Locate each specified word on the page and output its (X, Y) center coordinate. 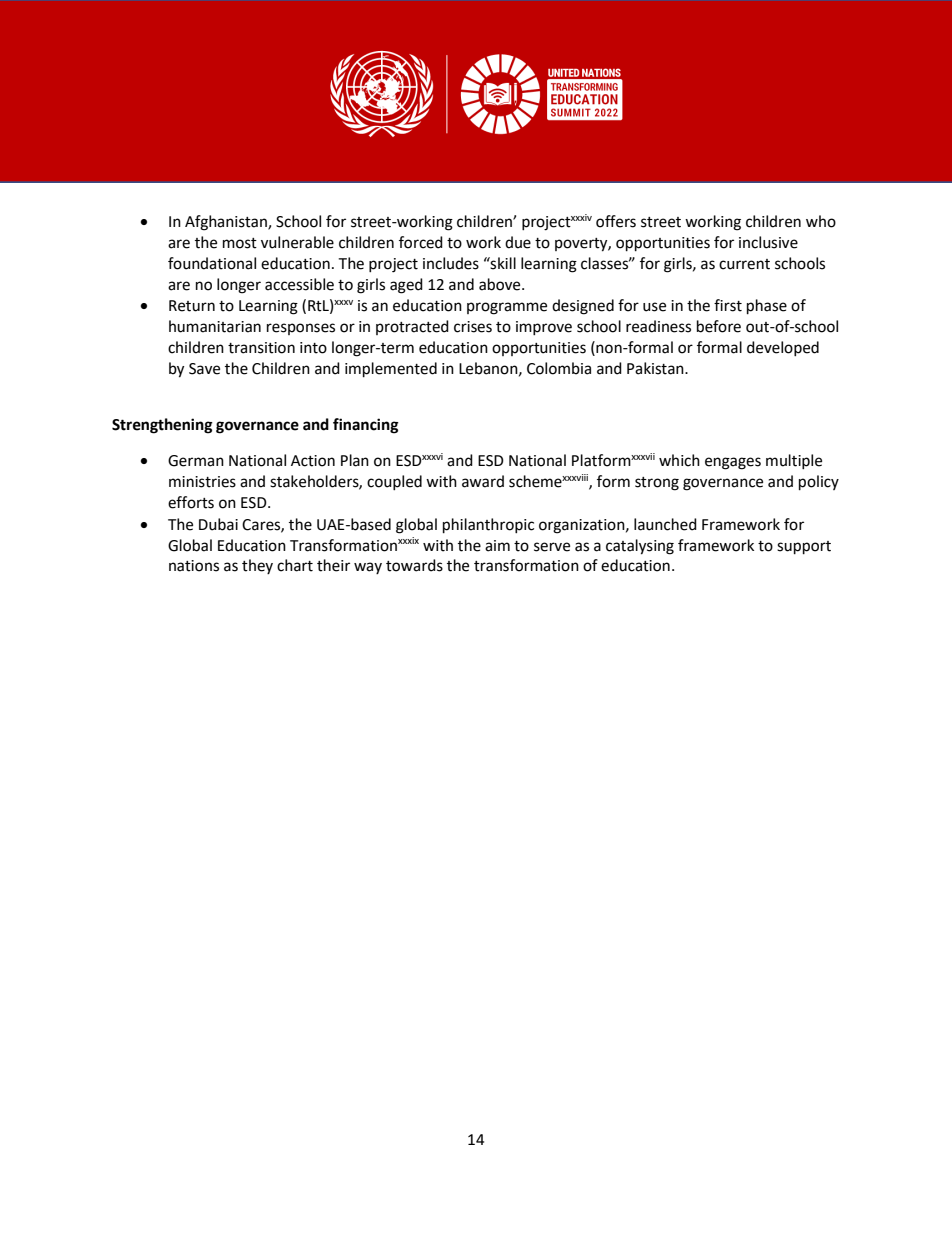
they (257, 566)
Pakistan (656, 368)
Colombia (559, 368)
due (518, 242)
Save (204, 369)
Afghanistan (227, 223)
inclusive (768, 242)
